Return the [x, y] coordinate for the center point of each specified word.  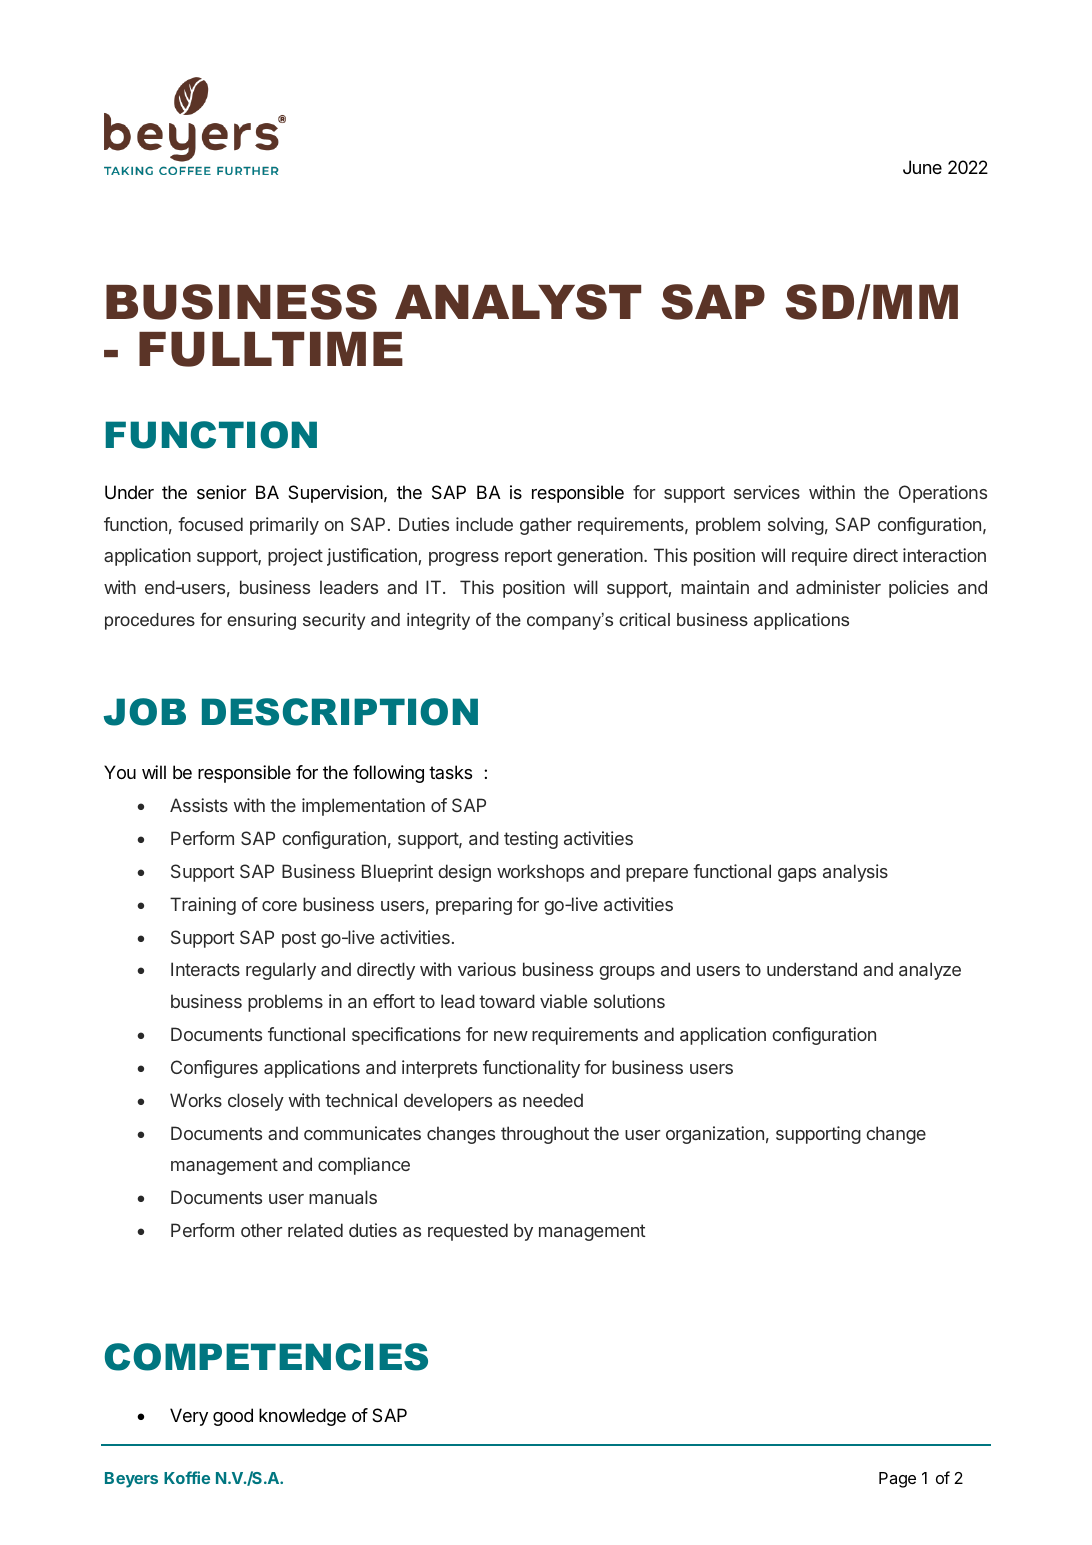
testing [531, 840]
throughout [545, 1135]
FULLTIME [271, 349]
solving [796, 526]
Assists [199, 805]
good [233, 1417]
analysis [855, 873]
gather [546, 526]
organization [715, 1135]
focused [210, 524]
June [922, 167]
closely [256, 1102]
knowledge [302, 1417]
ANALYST [518, 302]
